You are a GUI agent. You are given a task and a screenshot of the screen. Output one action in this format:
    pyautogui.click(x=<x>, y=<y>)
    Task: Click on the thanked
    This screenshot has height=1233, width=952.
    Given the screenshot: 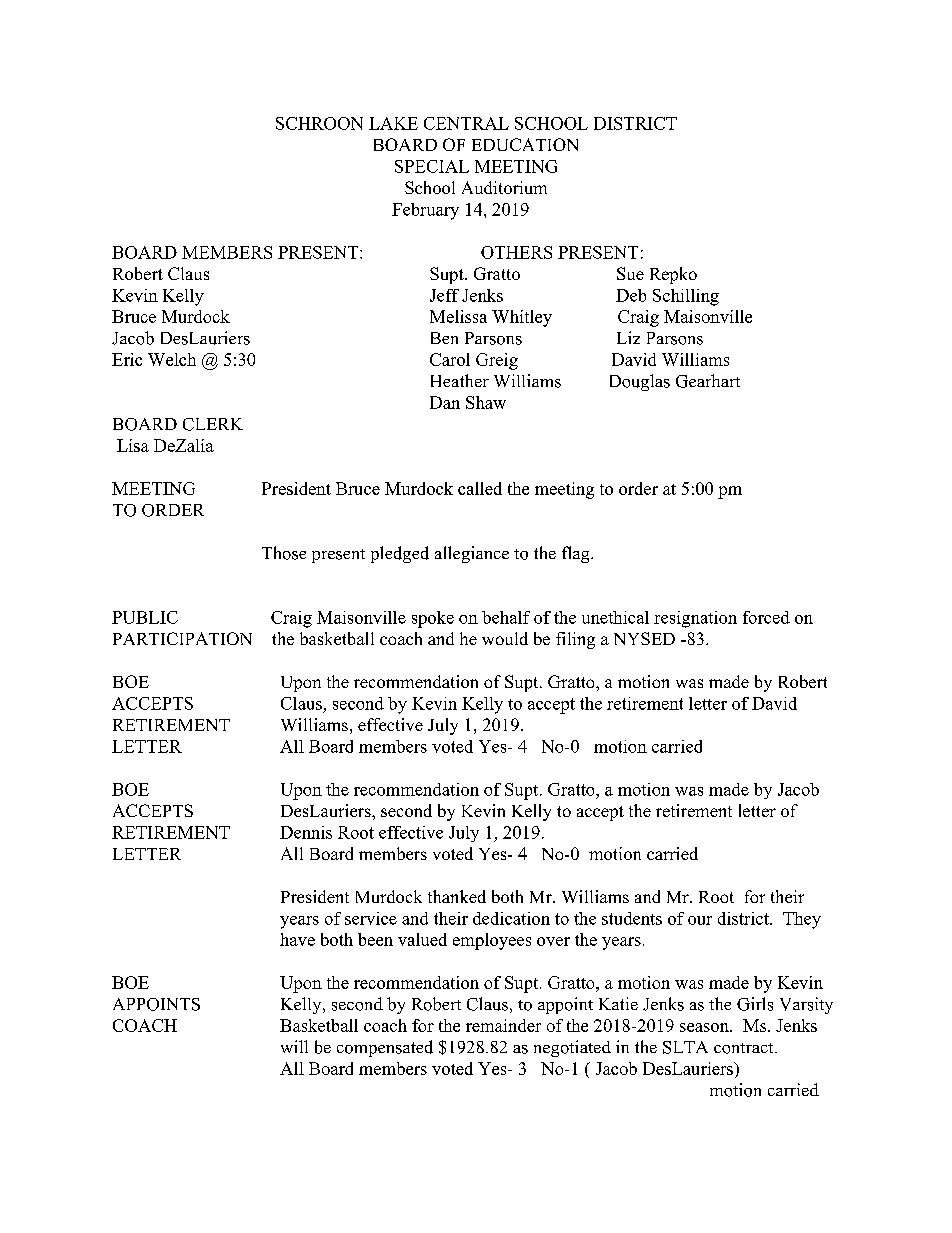 What is the action you would take?
    pyautogui.click(x=457, y=896)
